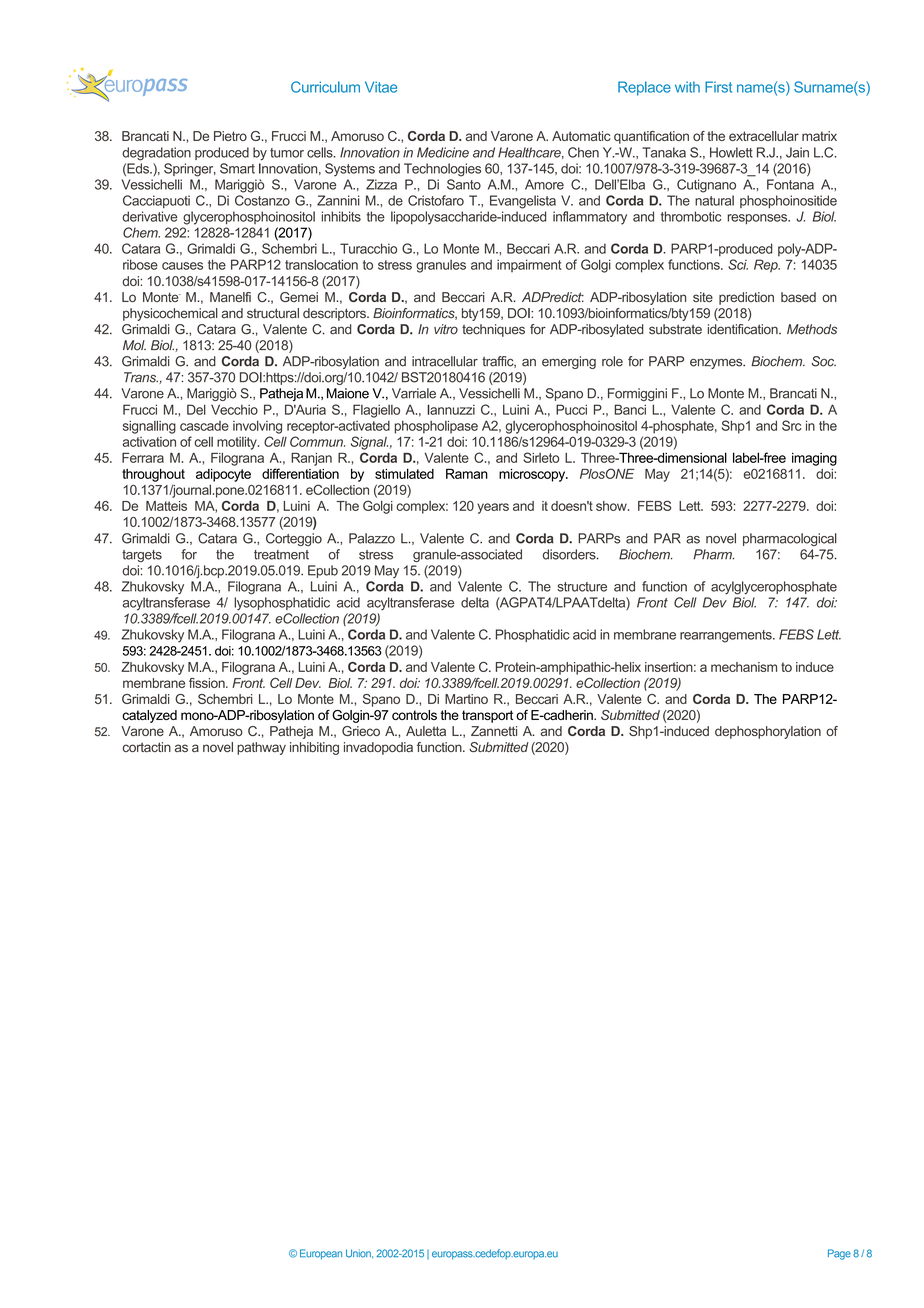 The image size is (924, 1308). I want to click on mechanism, so click(744, 667).
